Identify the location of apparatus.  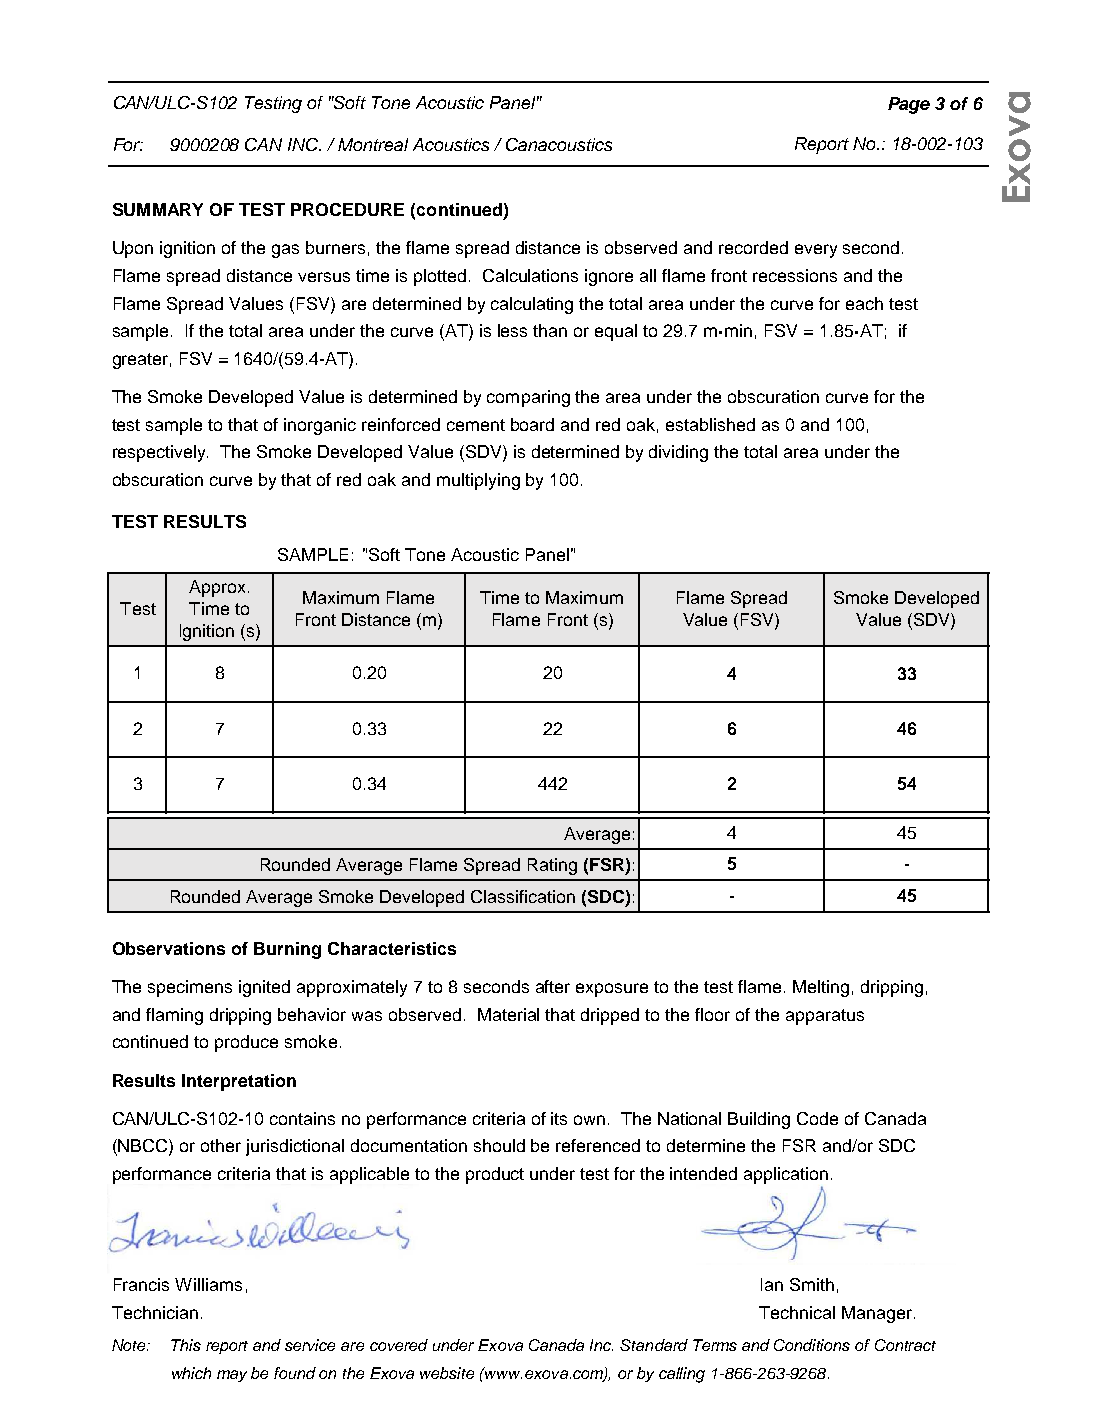
(825, 1017).
